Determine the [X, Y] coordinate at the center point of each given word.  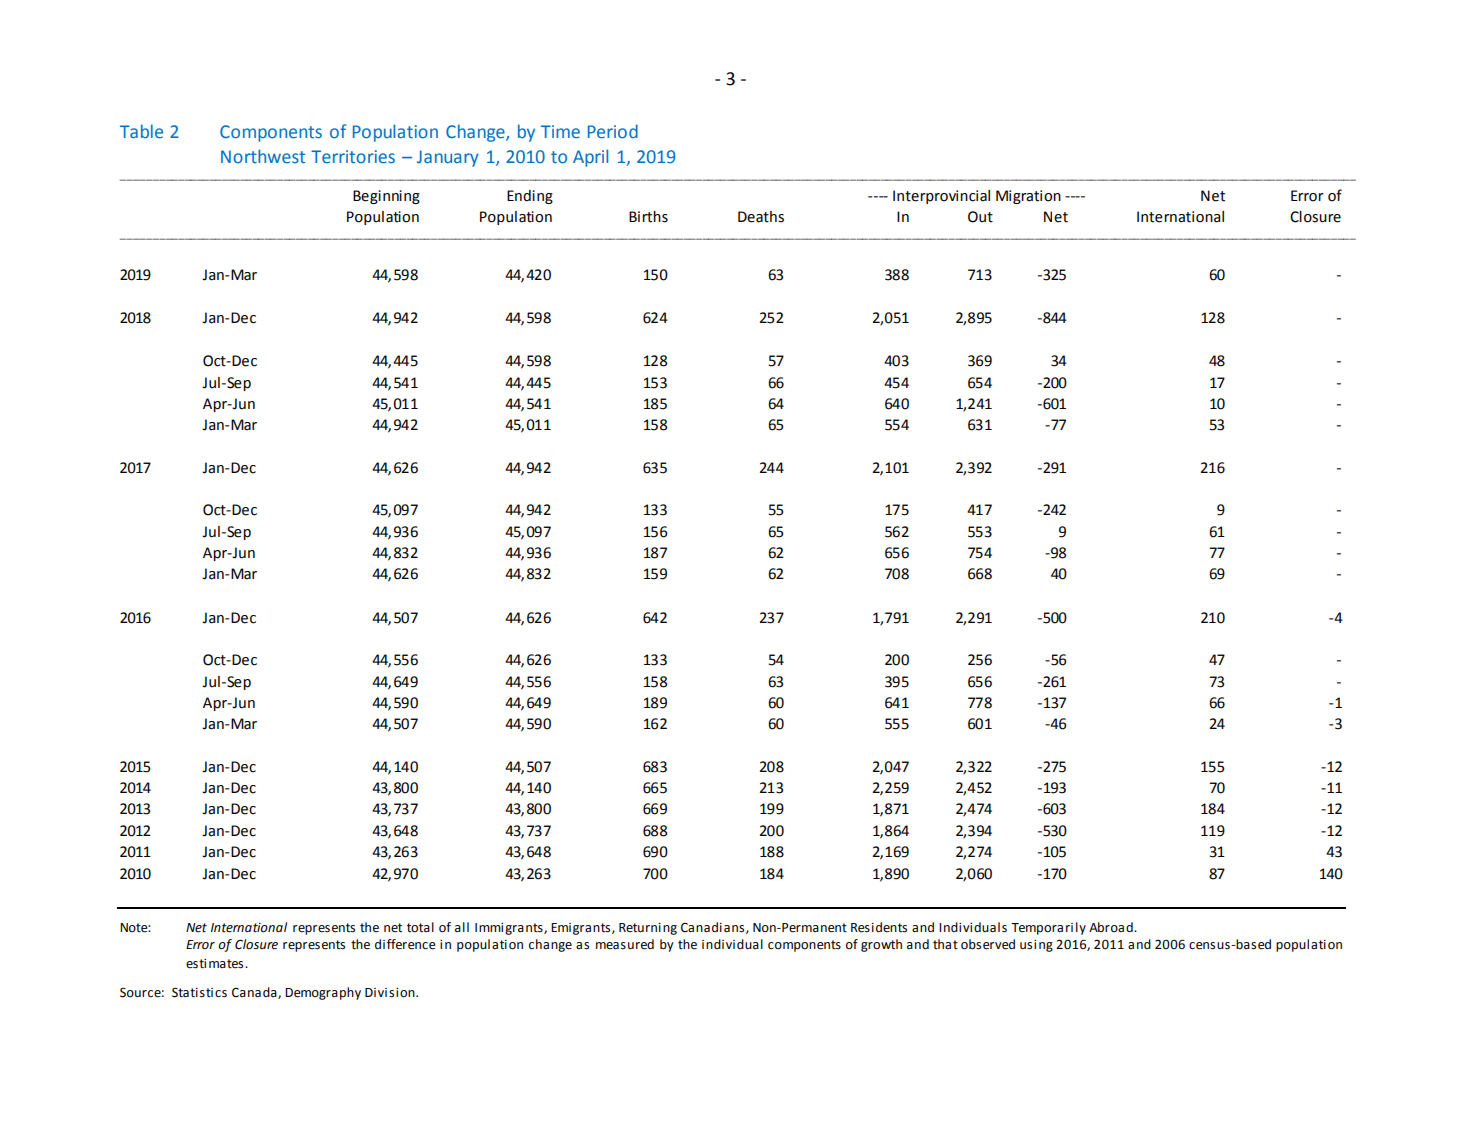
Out [980, 217]
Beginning [386, 197]
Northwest [263, 156]
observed [988, 944]
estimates [216, 964]
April [590, 158]
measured [625, 944]
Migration [1028, 197]
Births [648, 217]
